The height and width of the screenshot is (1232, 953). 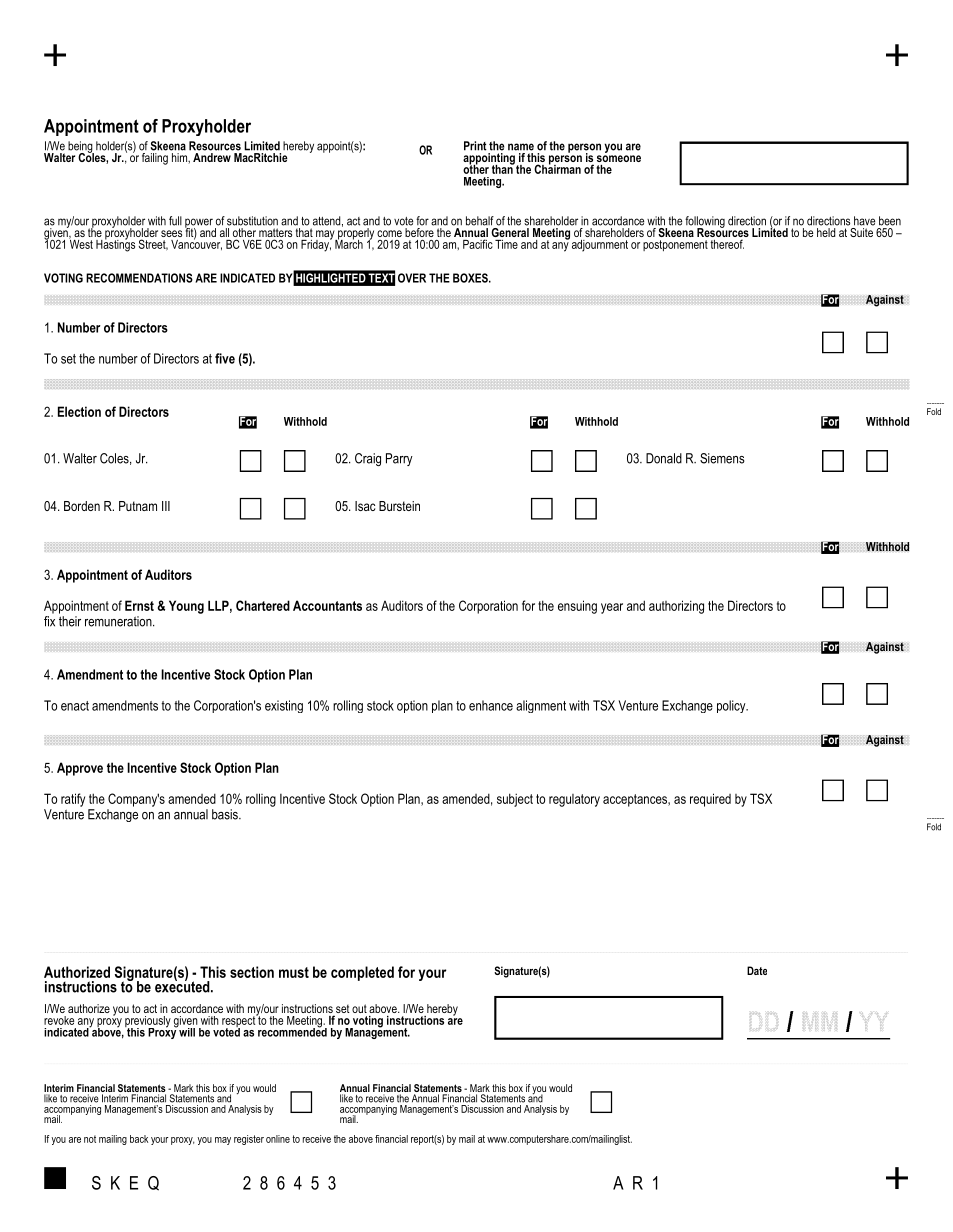 I want to click on back, so click(x=139, y=1139).
